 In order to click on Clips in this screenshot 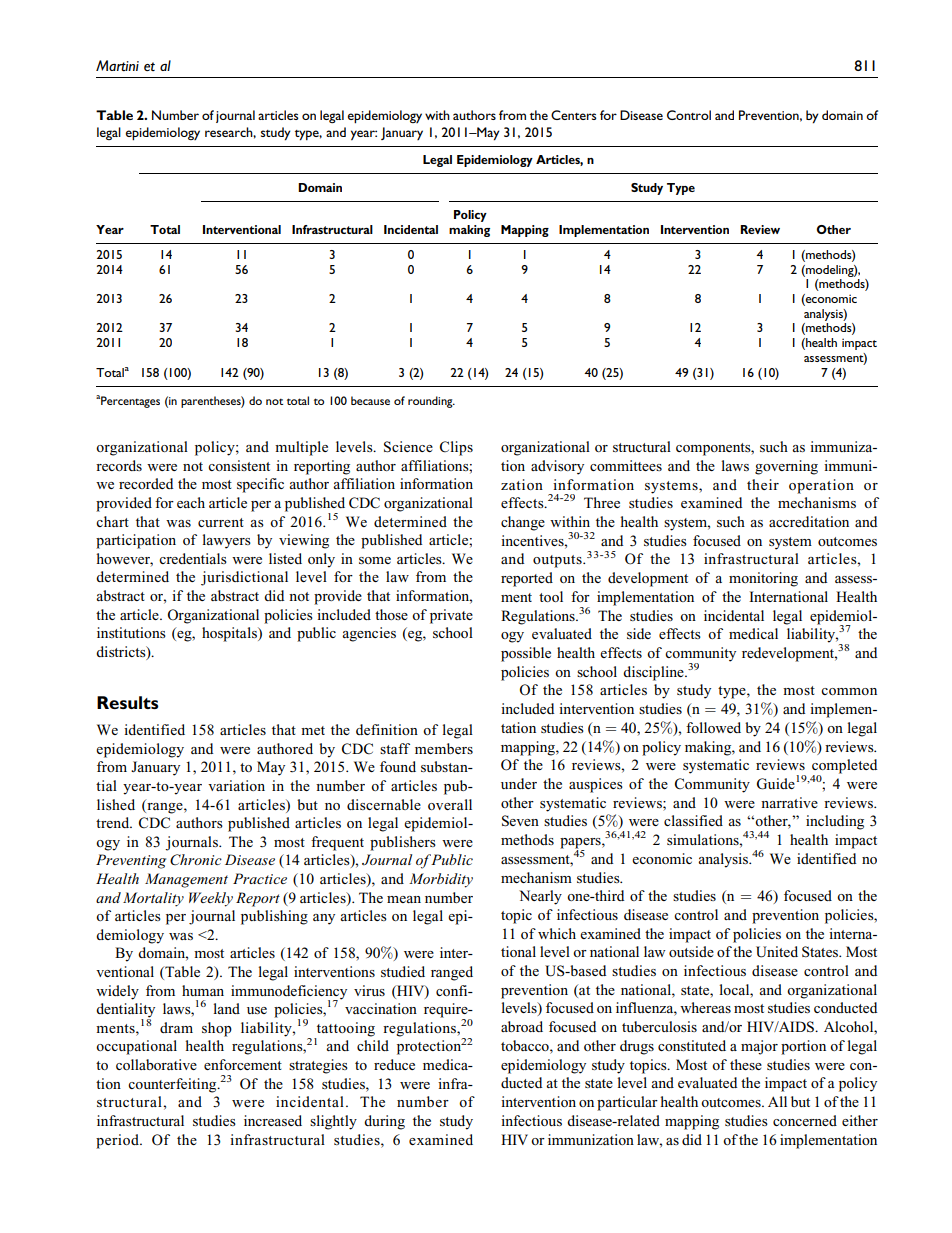, I will do `click(456, 448)`.
